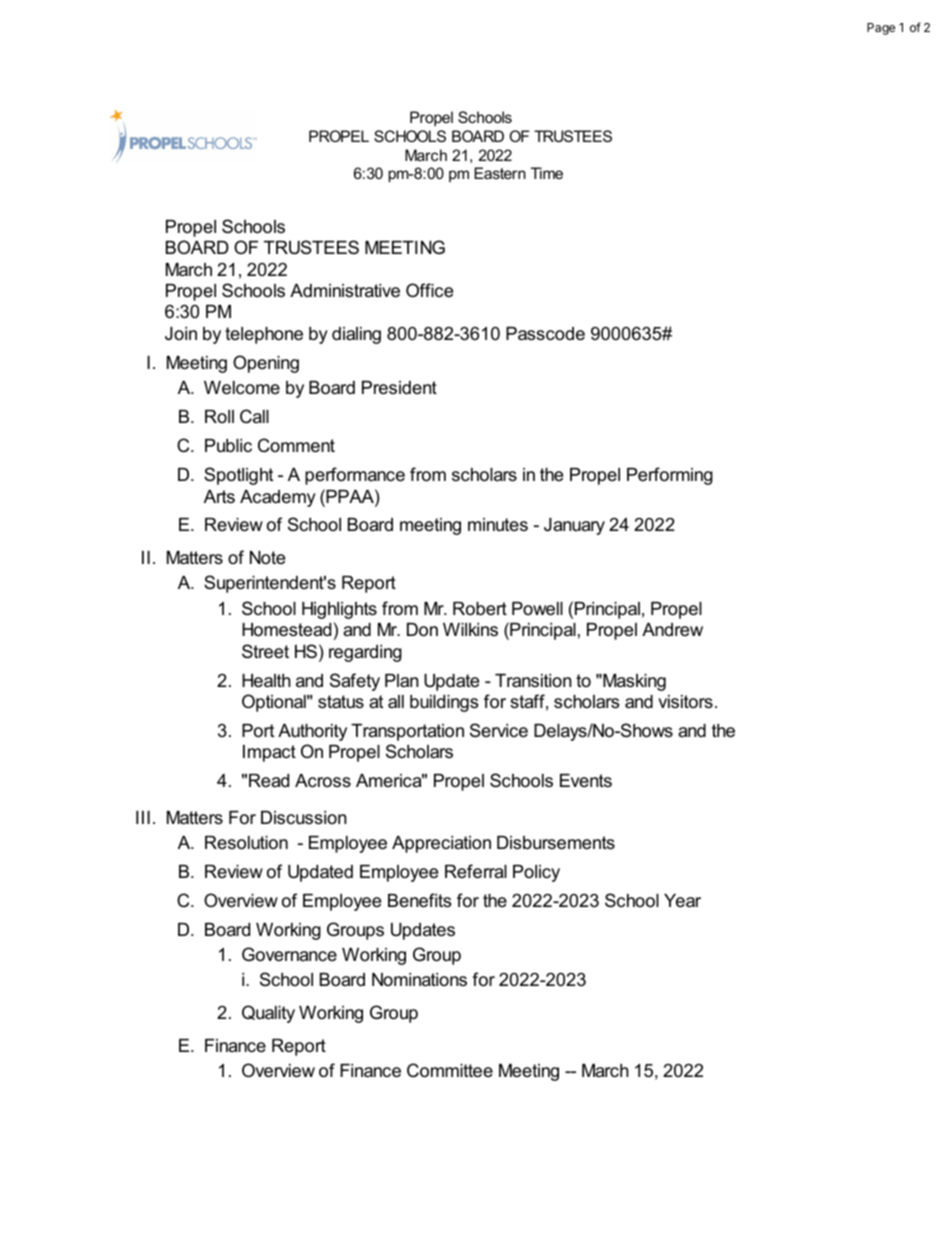 The image size is (952, 1233). Describe the element at coordinates (670, 476) in the image. I see `Performing` at that location.
